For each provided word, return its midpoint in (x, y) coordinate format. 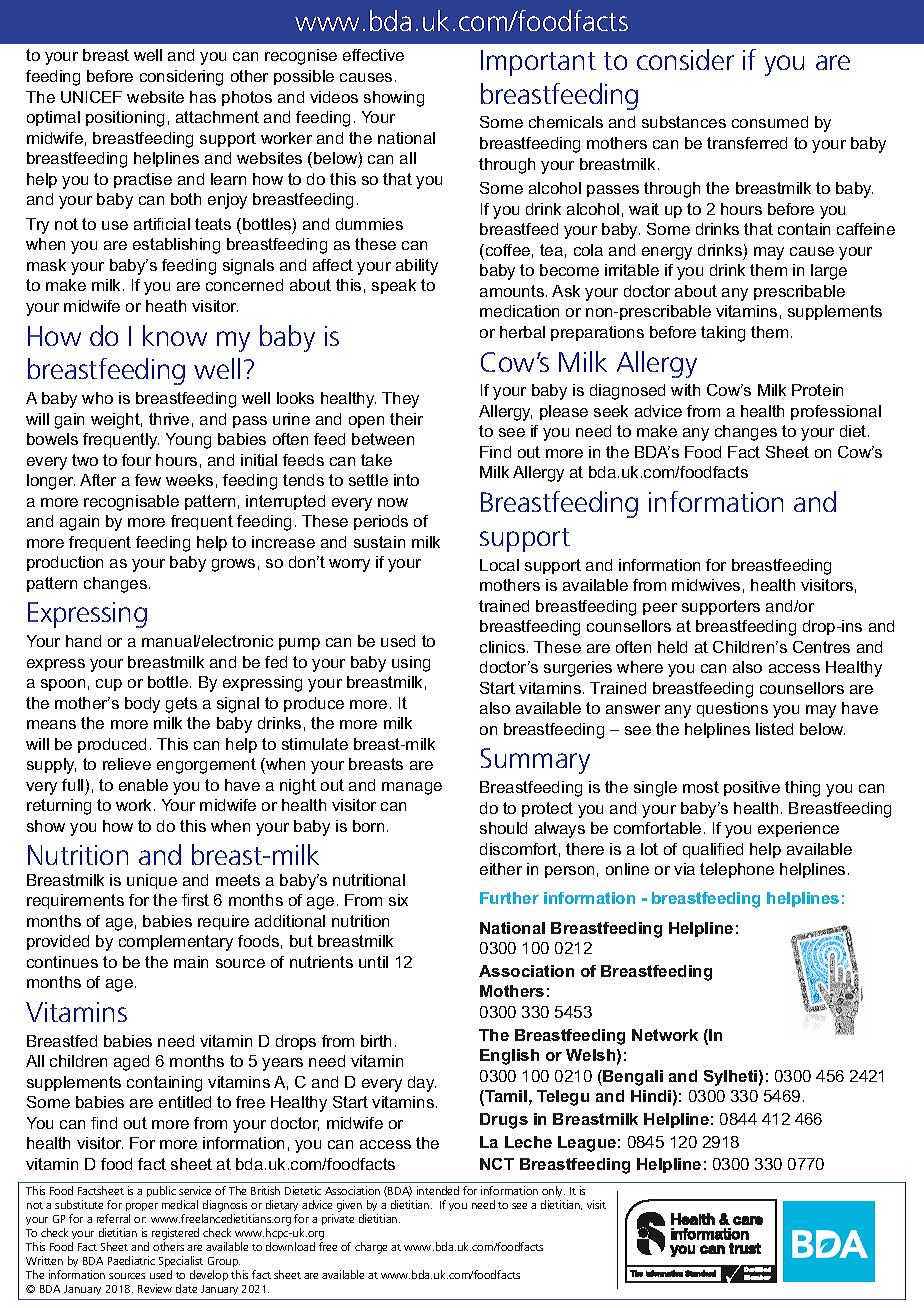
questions (732, 709)
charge (371, 1248)
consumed (770, 122)
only (553, 1193)
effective (373, 55)
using (411, 664)
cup (109, 685)
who (97, 398)
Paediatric (131, 1260)
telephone (737, 870)
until (373, 962)
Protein (817, 390)
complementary (176, 943)
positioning (125, 119)
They (400, 400)
